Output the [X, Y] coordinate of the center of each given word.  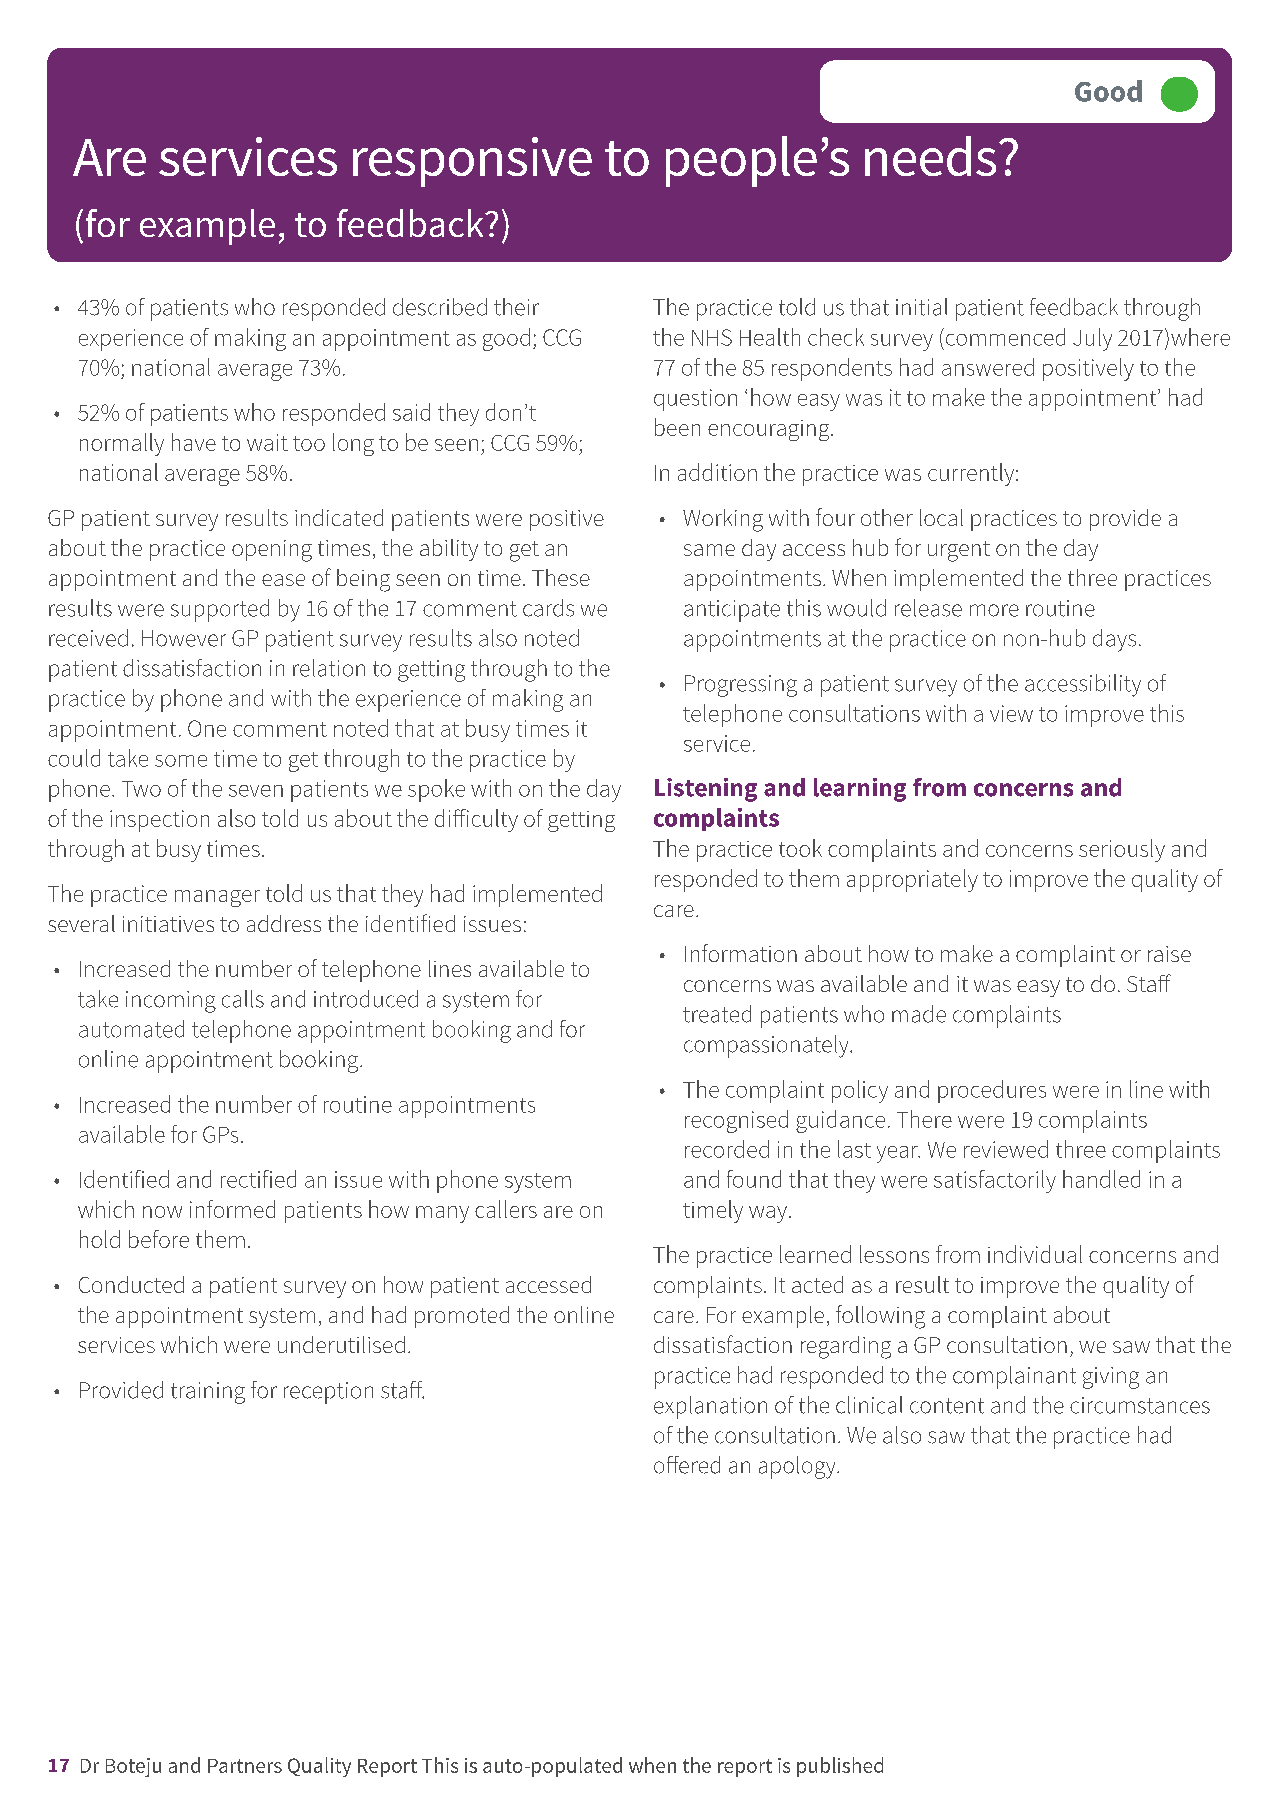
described [440, 307]
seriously [1122, 850]
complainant [1014, 1377]
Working [723, 520]
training [208, 1393]
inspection [159, 821]
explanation [710, 1407]
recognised [736, 1121]
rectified [258, 1179]
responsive [472, 162]
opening [272, 551]
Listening [706, 790]
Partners [245, 1766]
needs [930, 156]
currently [972, 474]
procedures [992, 1091]
